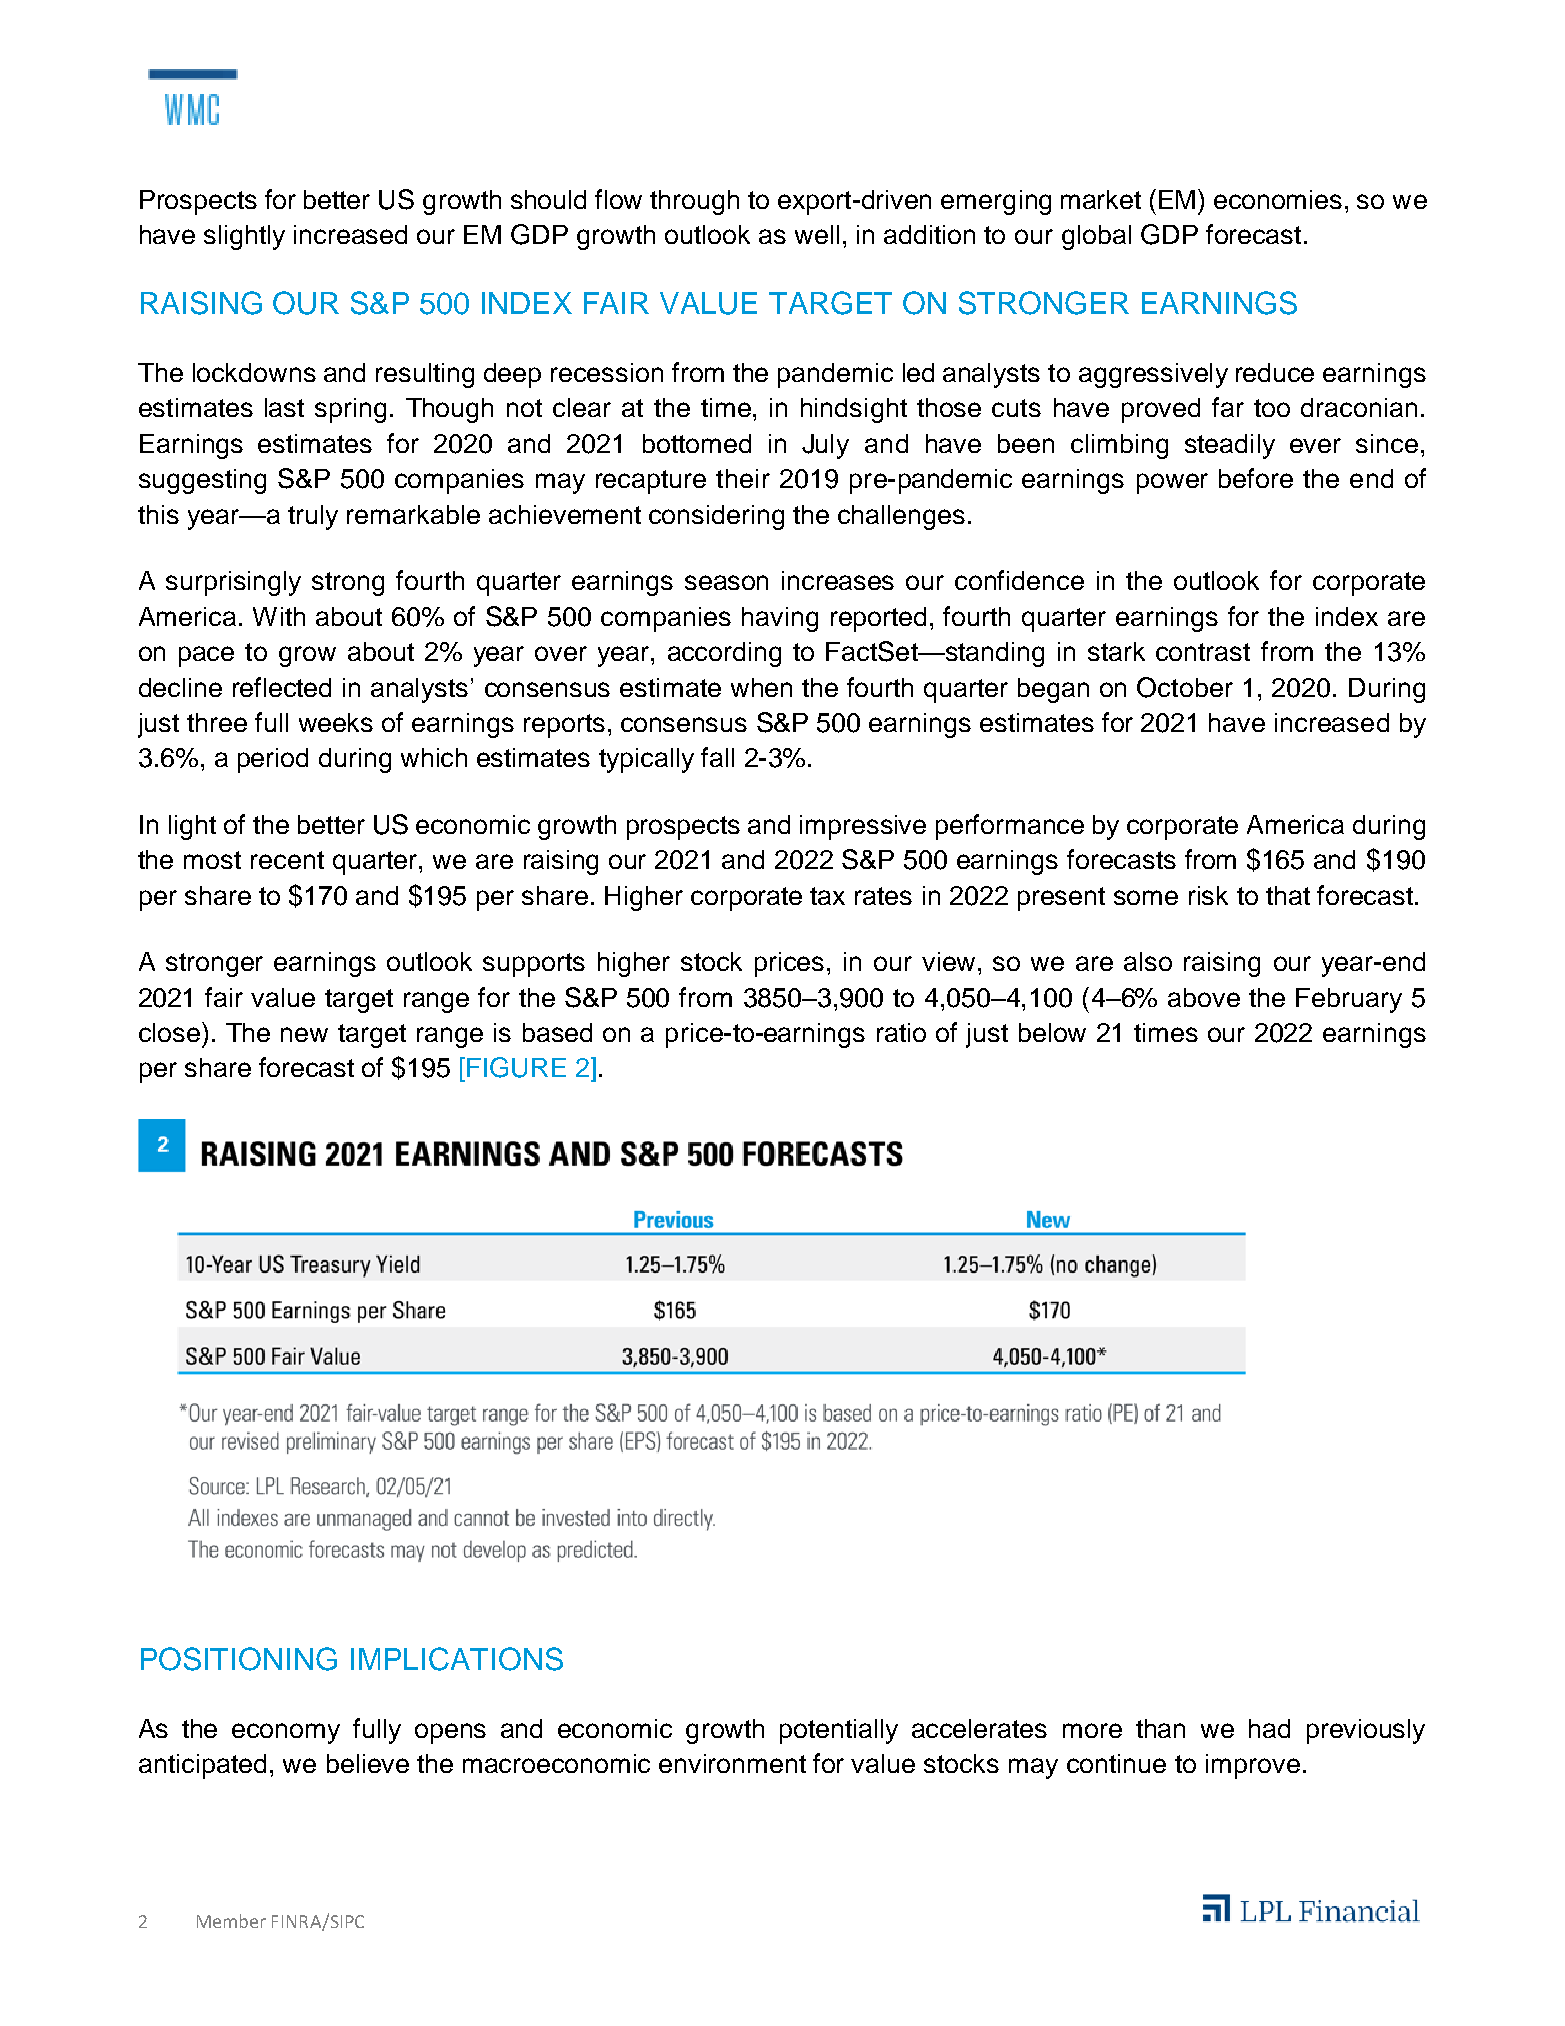 This screenshot has height=2026, width=1565. I want to click on economies, so click(1278, 199).
